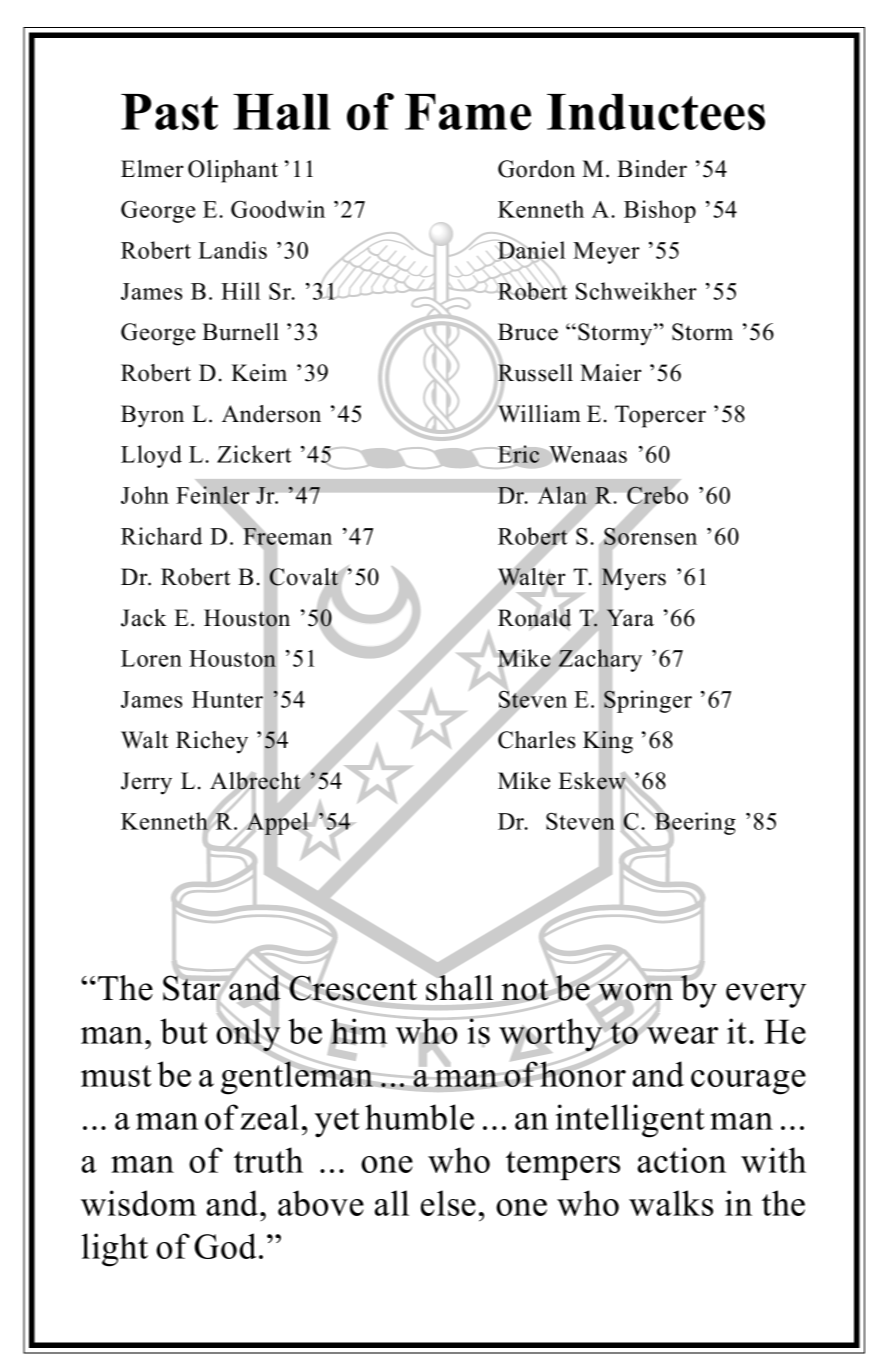 Image resolution: width=887 pixels, height=1372 pixels. What do you see at coordinates (151, 658) in the screenshot?
I see `Loren` at bounding box center [151, 658].
